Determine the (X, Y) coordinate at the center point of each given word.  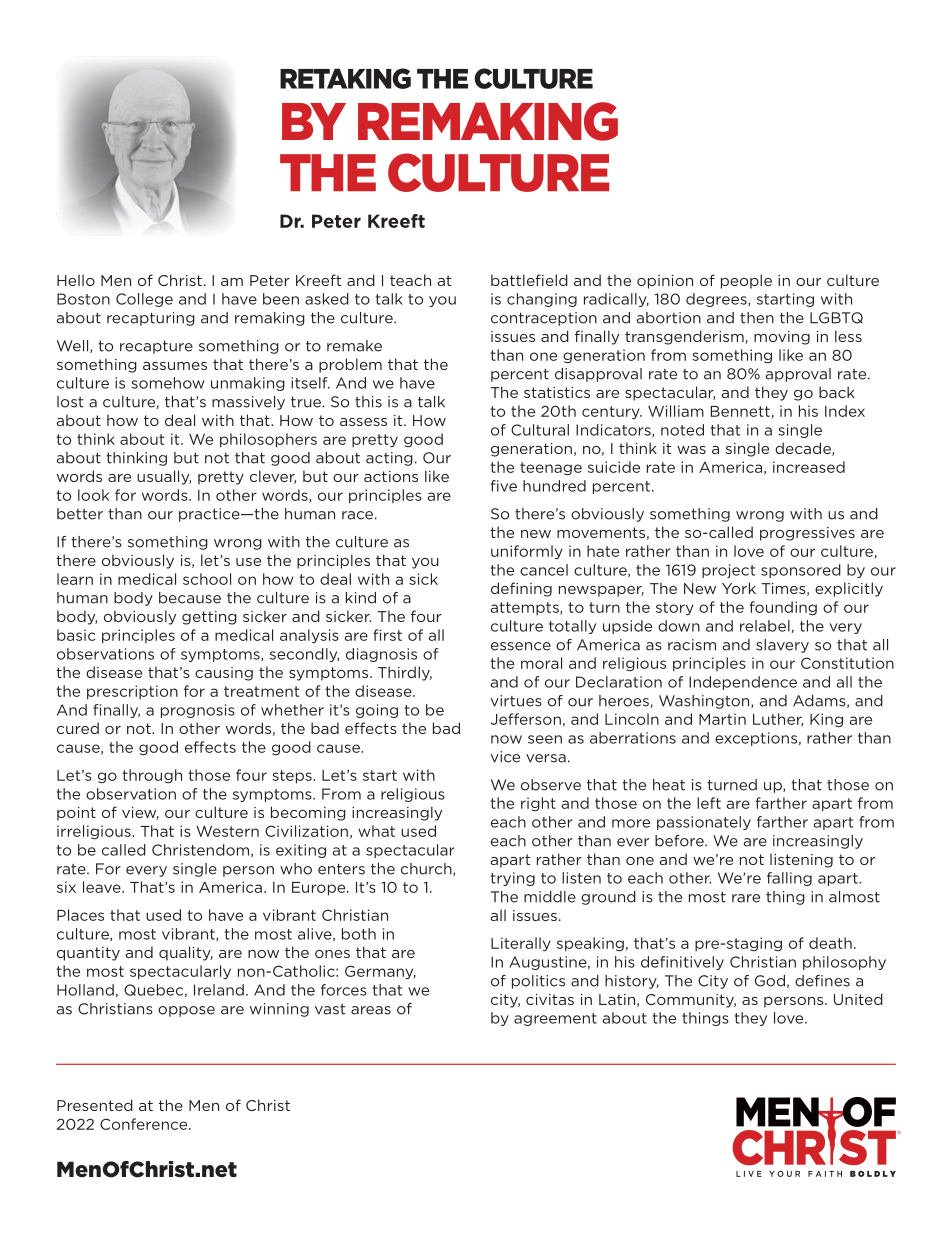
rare (746, 898)
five (504, 486)
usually (164, 477)
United (858, 999)
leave (103, 887)
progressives (807, 534)
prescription (132, 692)
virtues (516, 701)
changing (542, 300)
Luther (778, 720)
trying (513, 879)
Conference (145, 1124)
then (757, 318)
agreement (555, 1019)
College (144, 300)
